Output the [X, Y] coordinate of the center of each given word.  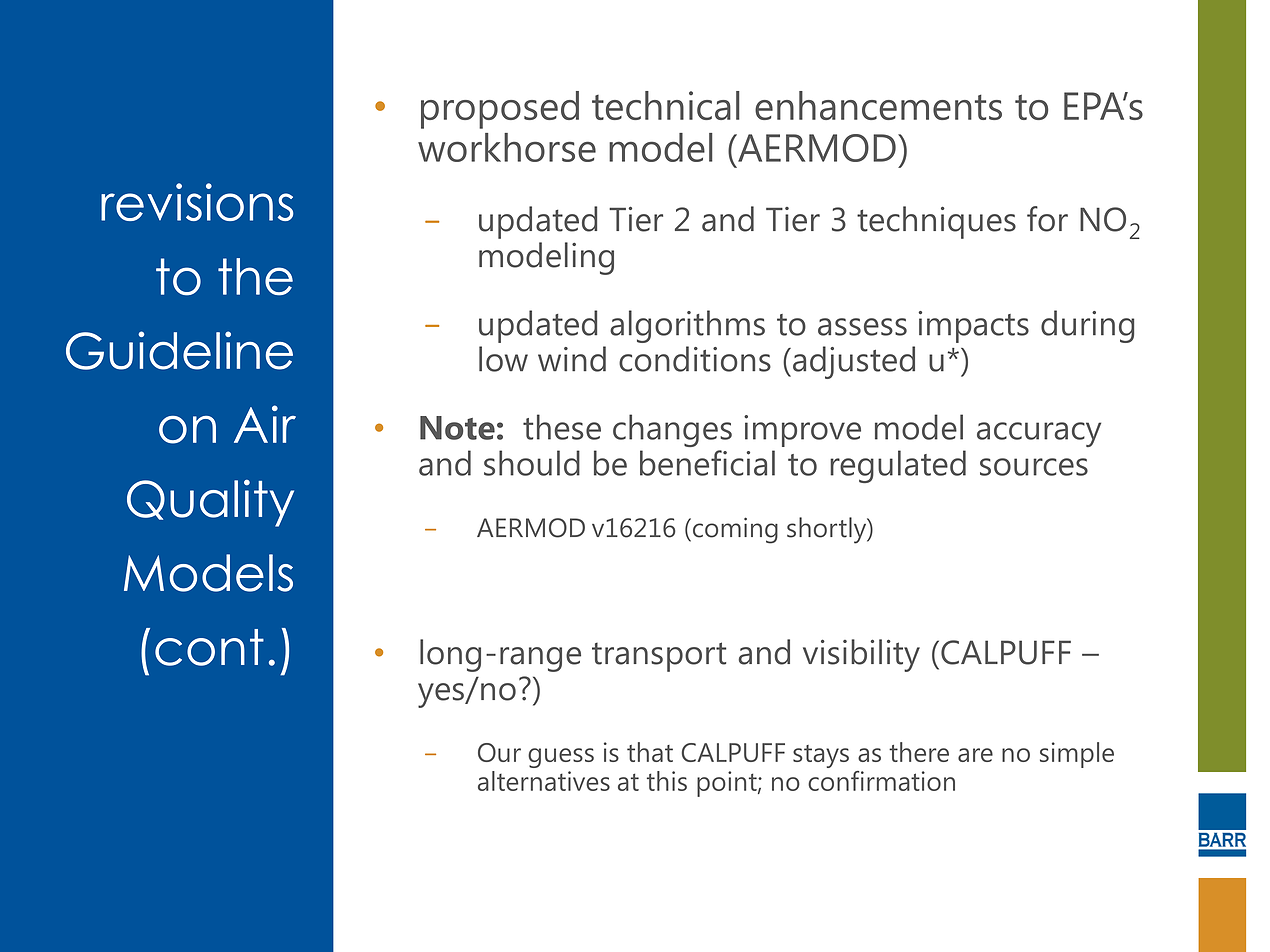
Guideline [179, 350]
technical [666, 105]
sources [1034, 467]
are [975, 755]
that [650, 752]
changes [672, 430]
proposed [500, 110]
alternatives [544, 781]
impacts [974, 327]
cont [209, 647]
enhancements [878, 105]
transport [659, 657]
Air [265, 424]
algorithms [687, 326]
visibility [861, 655]
